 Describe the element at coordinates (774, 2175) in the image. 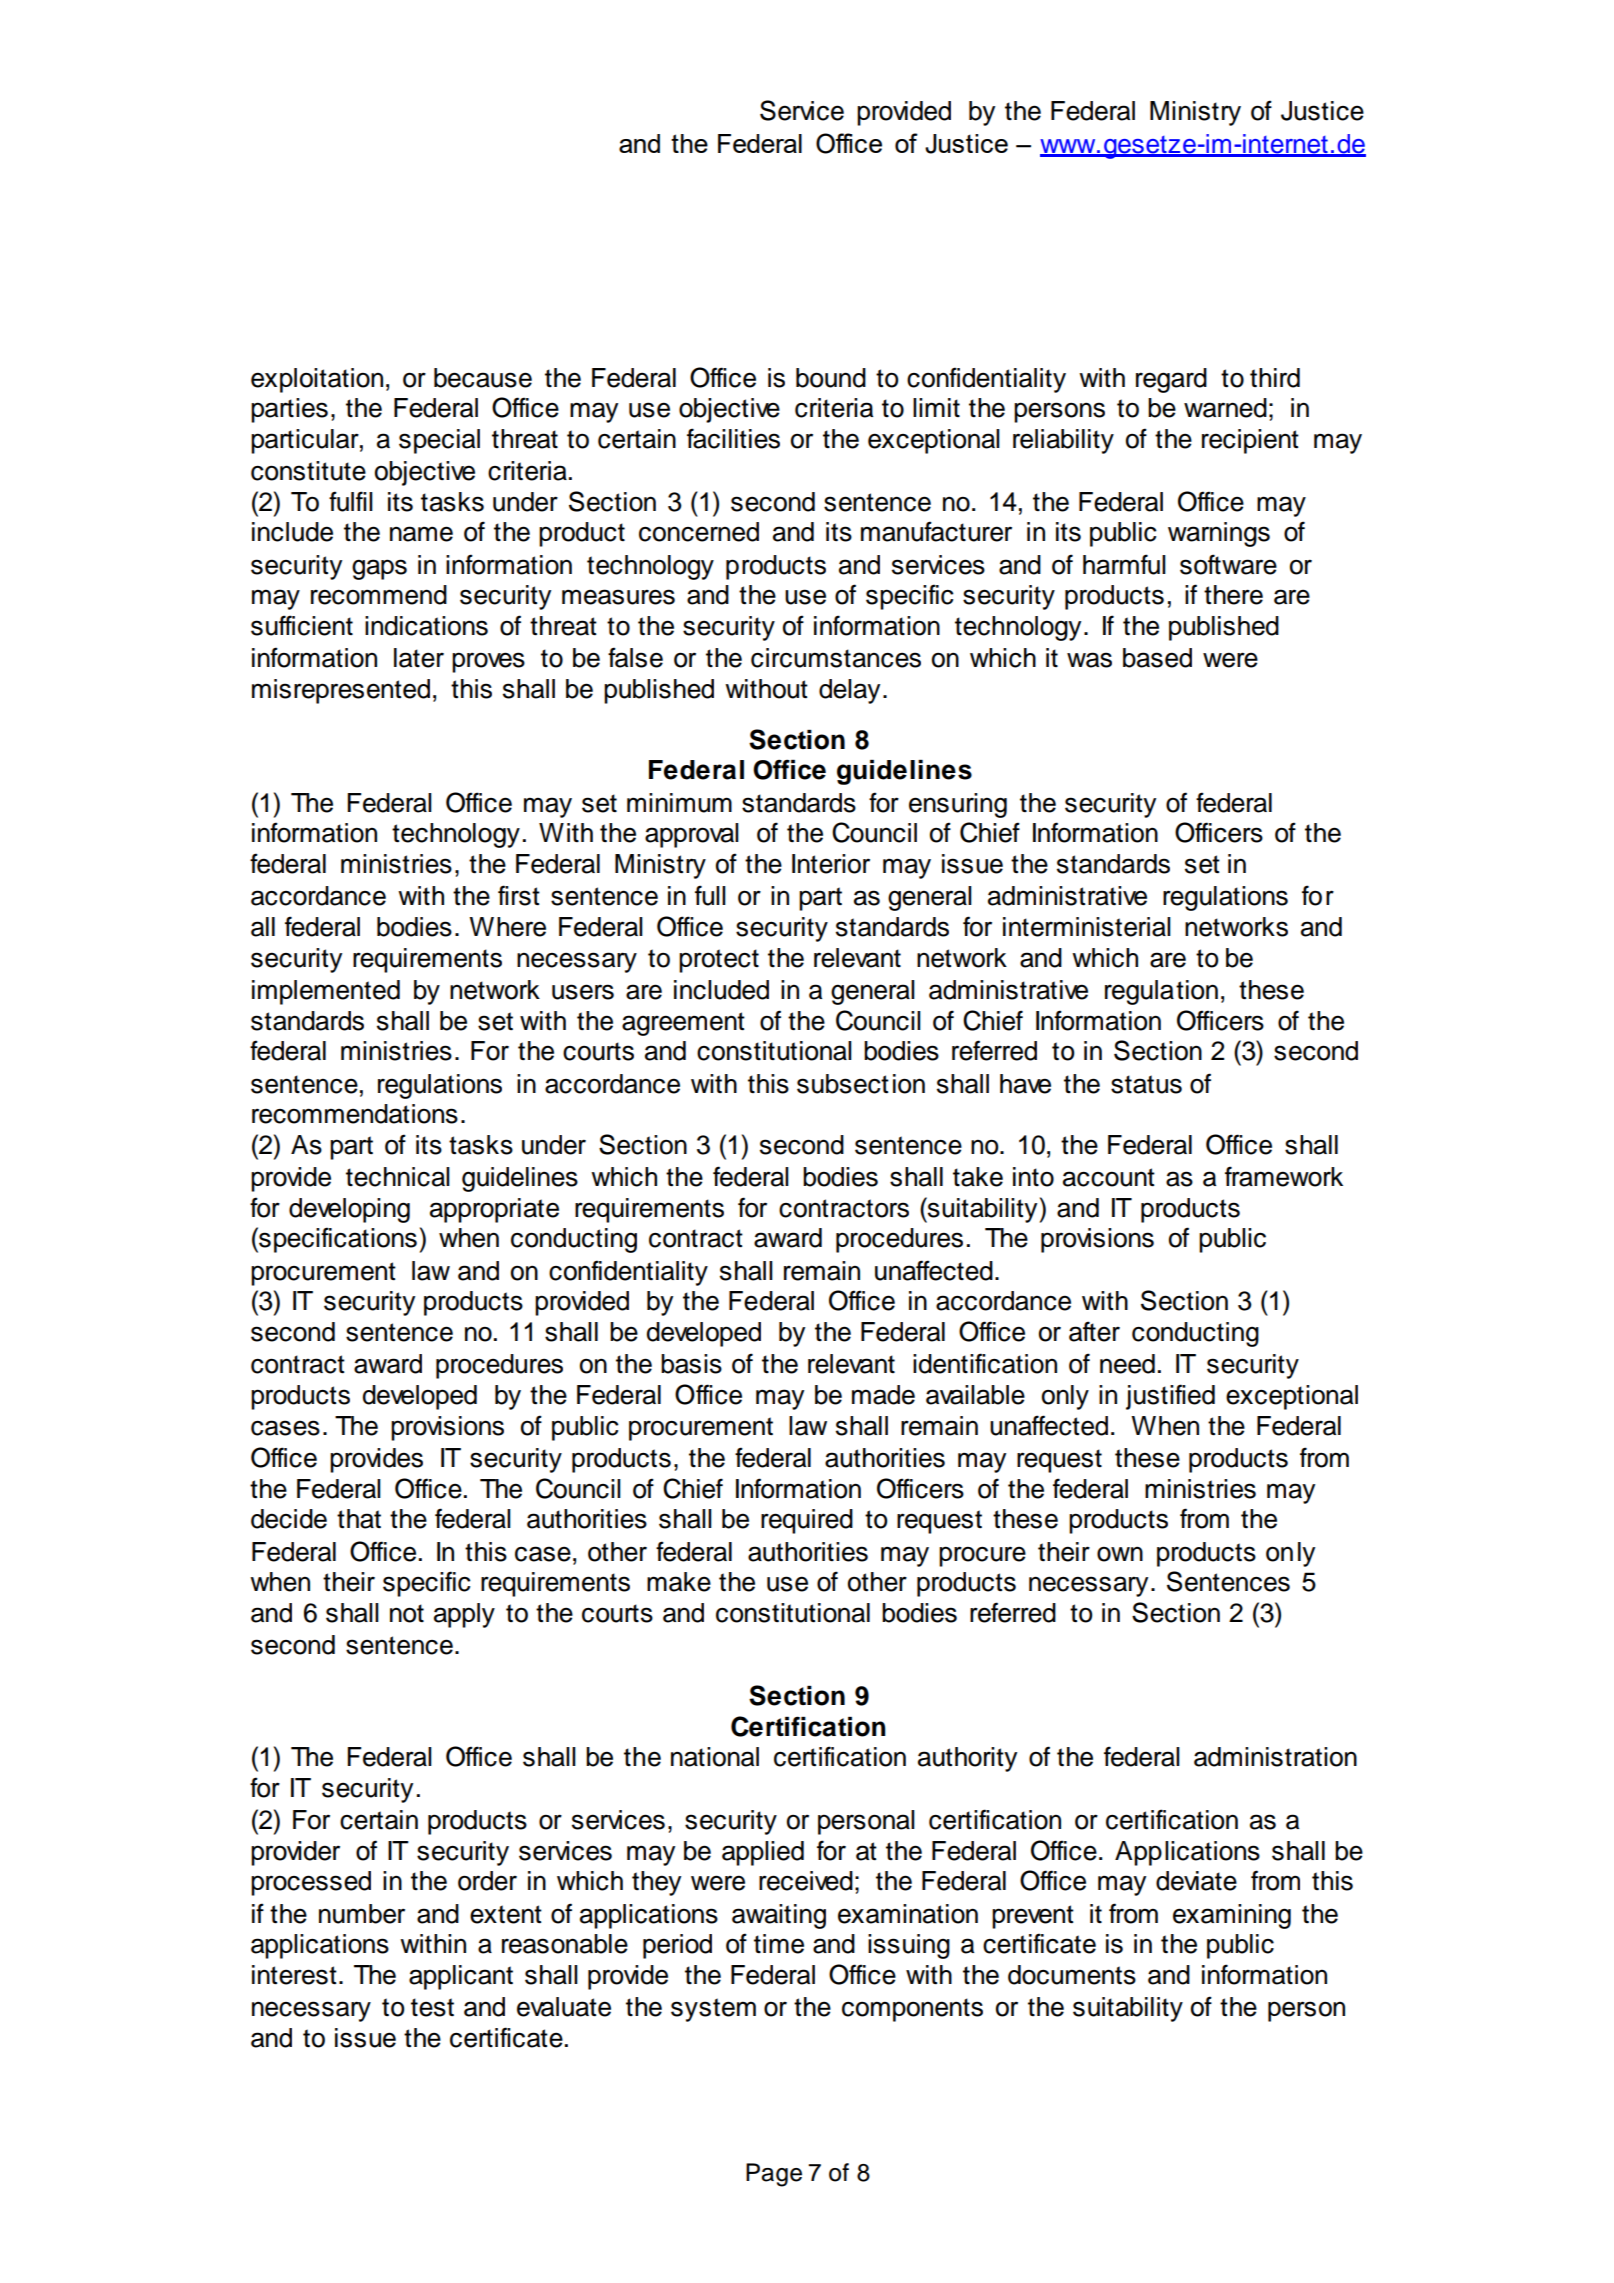

I see `Page` at that location.
